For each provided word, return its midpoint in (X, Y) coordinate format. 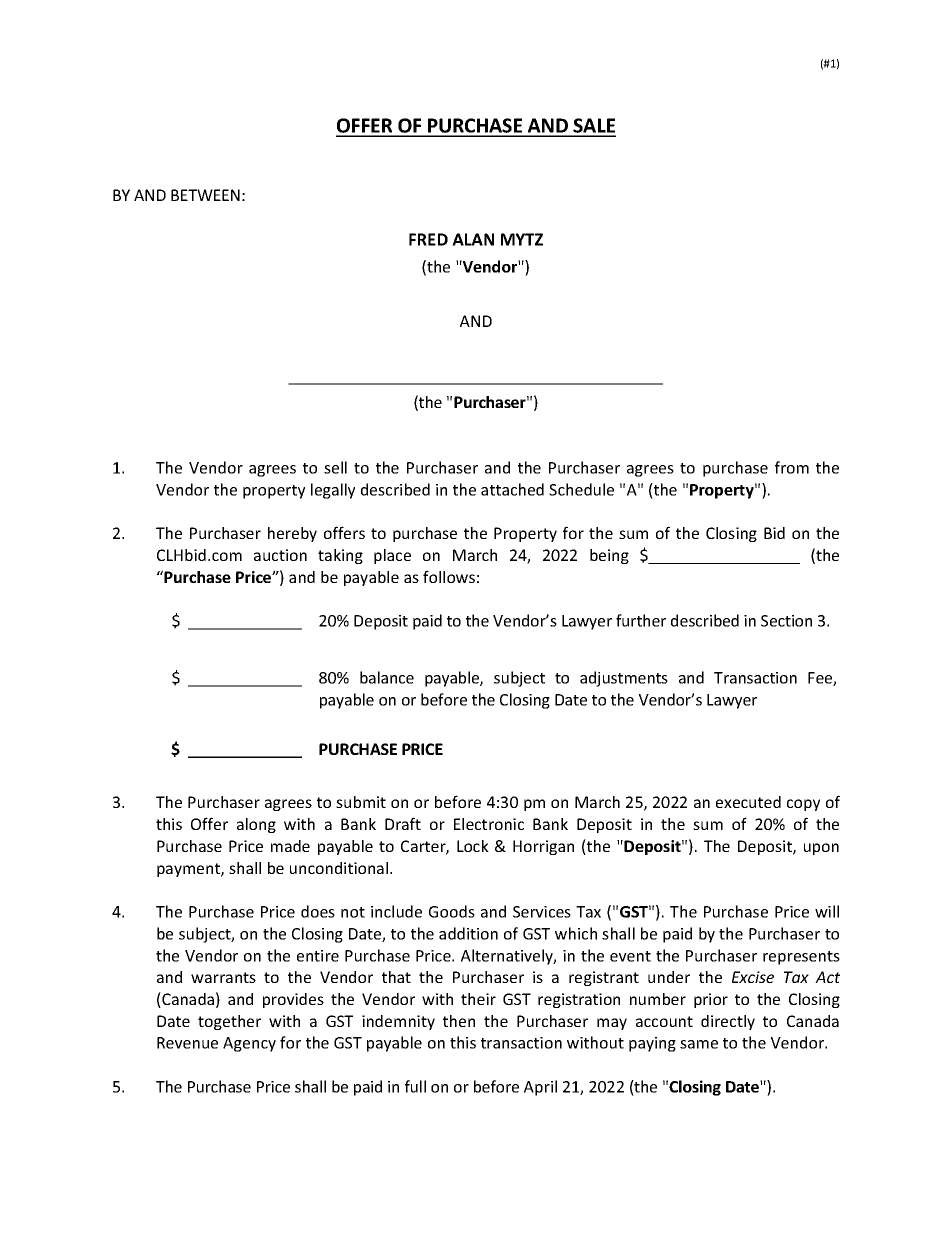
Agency (249, 1044)
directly (728, 1022)
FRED (428, 239)
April (540, 1088)
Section (786, 621)
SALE (594, 127)
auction (280, 555)
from (792, 467)
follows (449, 576)
